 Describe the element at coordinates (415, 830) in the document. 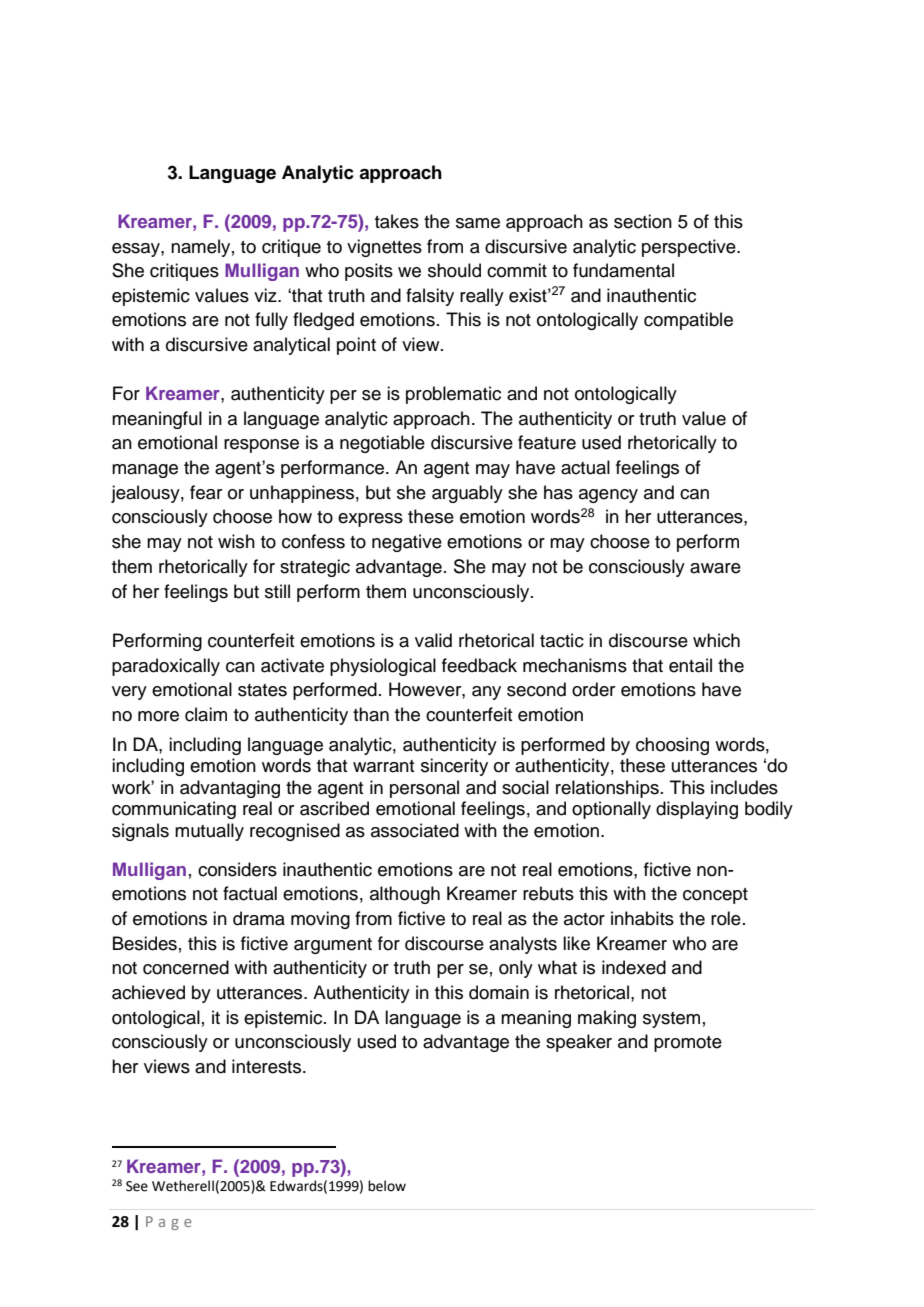

I see `associated` at that location.
